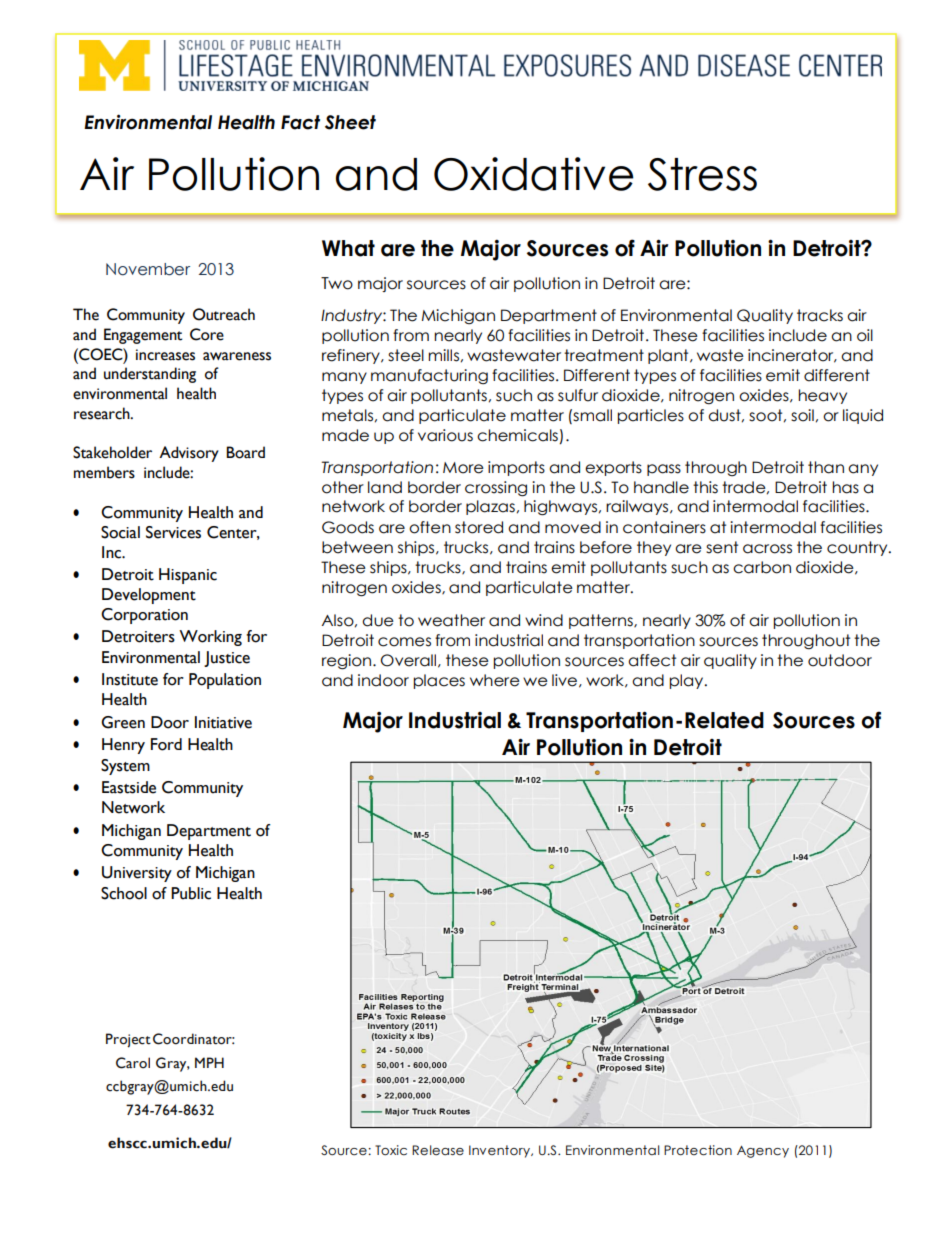  Describe the element at coordinates (688, 681) in the screenshot. I see `play` at that location.
